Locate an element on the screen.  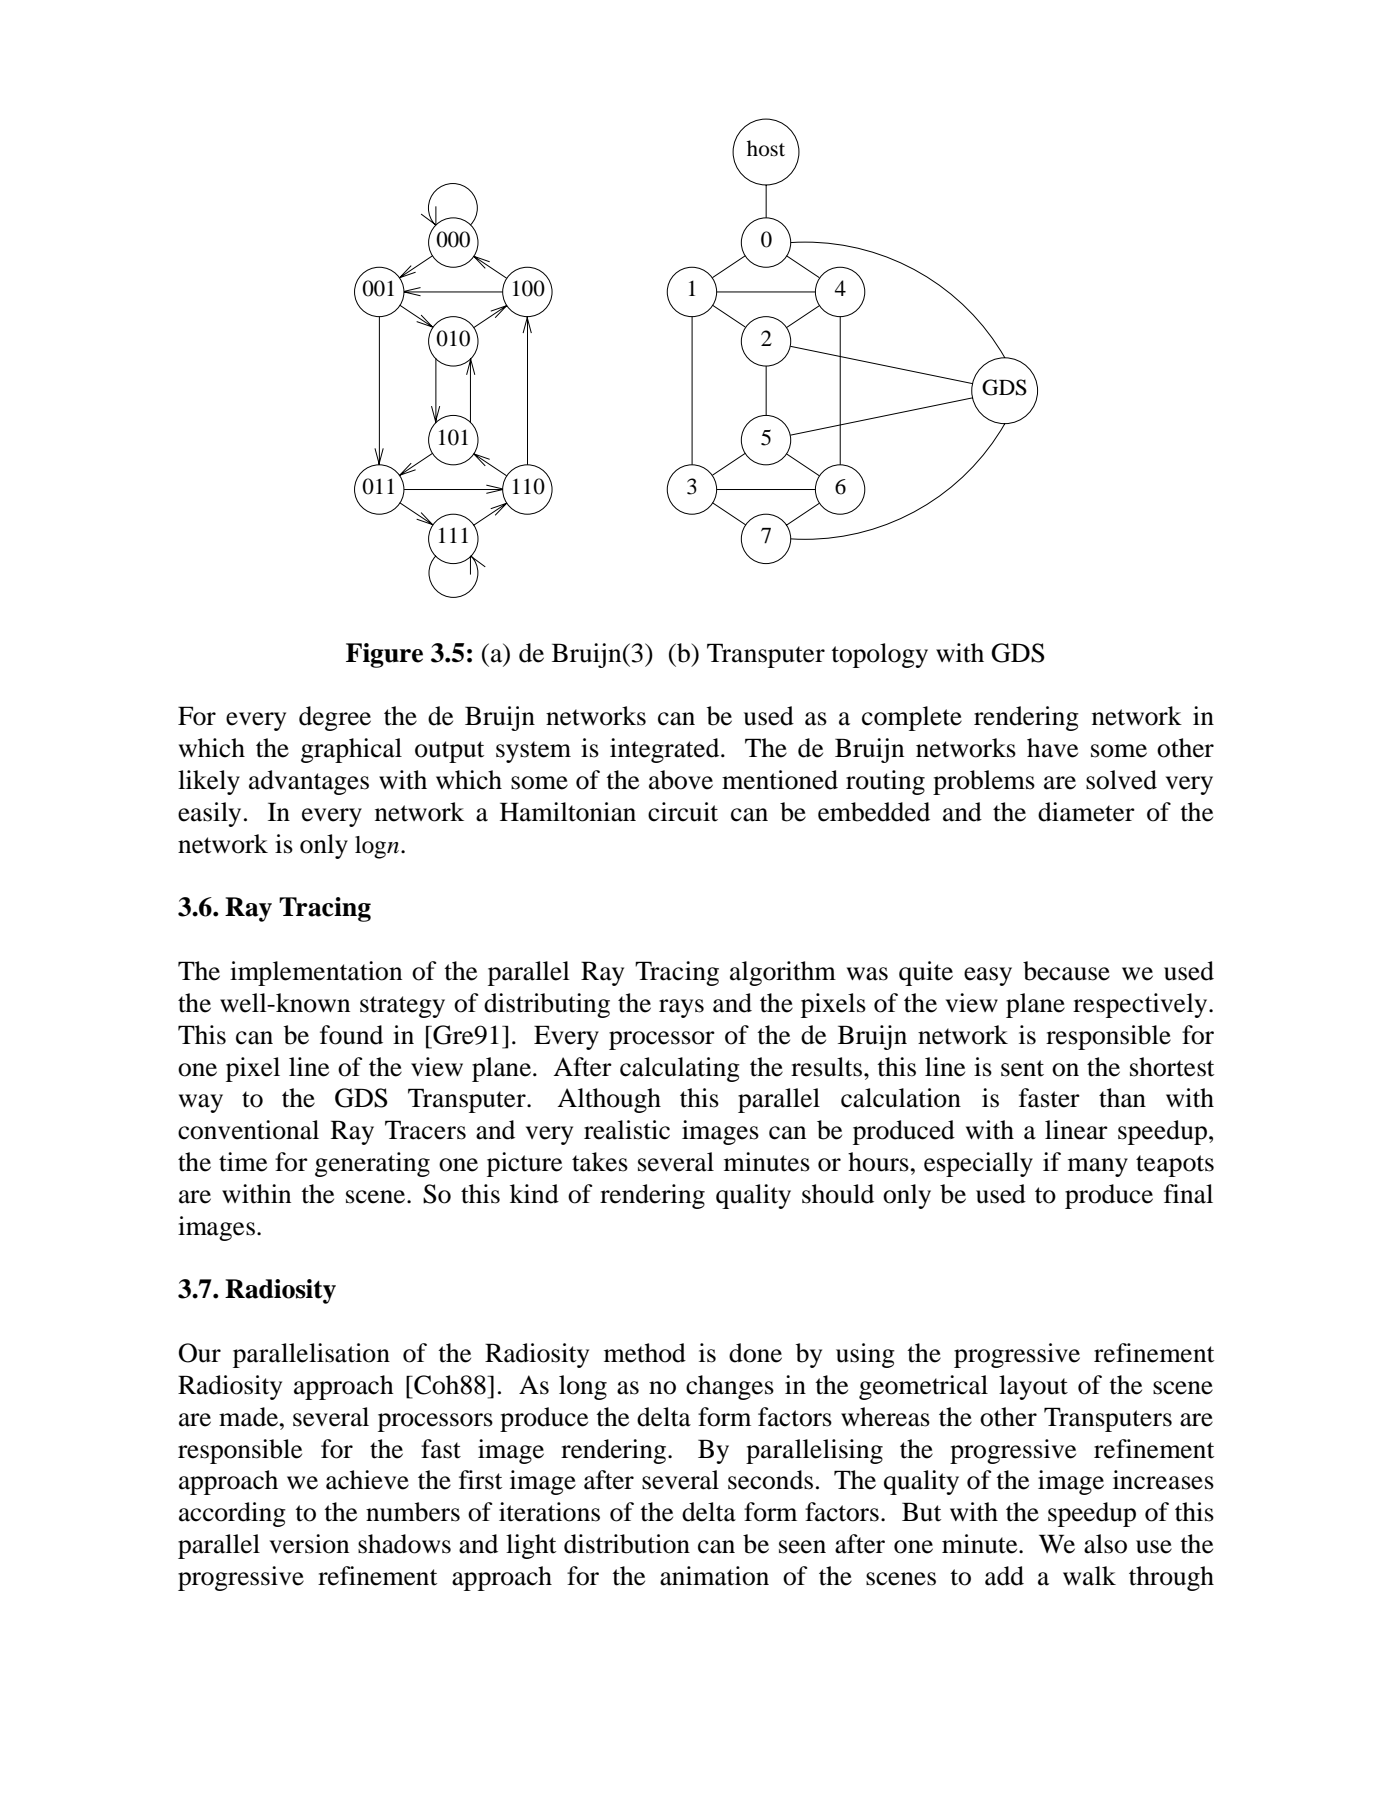
generating is located at coordinates (372, 1164).
